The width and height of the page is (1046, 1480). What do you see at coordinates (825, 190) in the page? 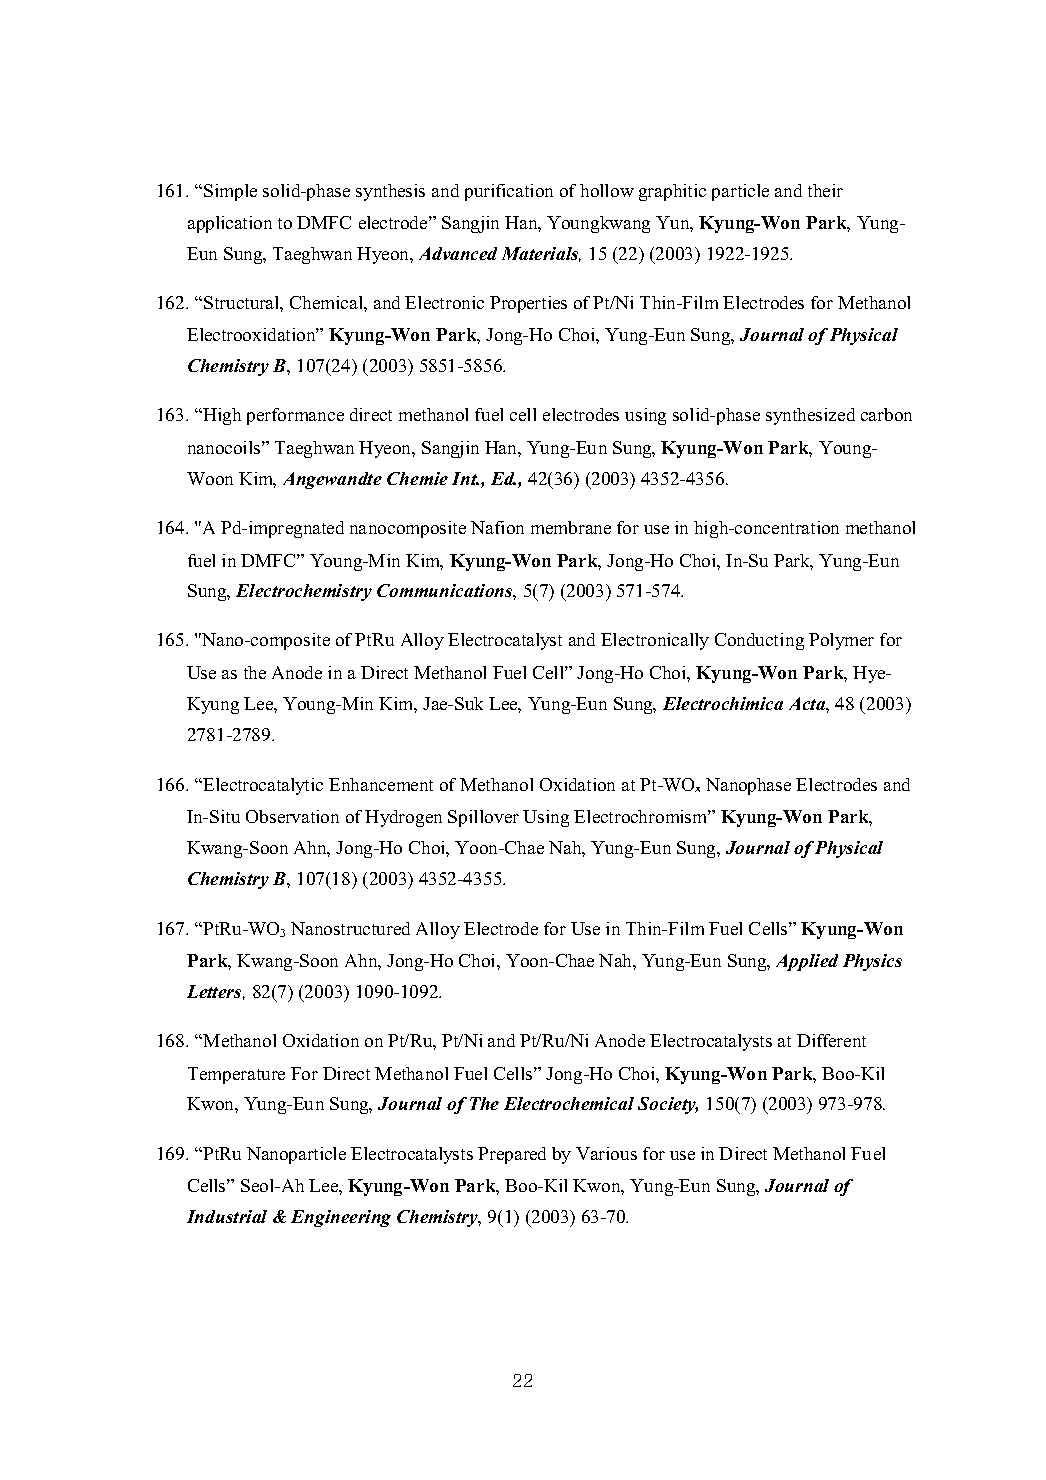
I see `their` at bounding box center [825, 190].
